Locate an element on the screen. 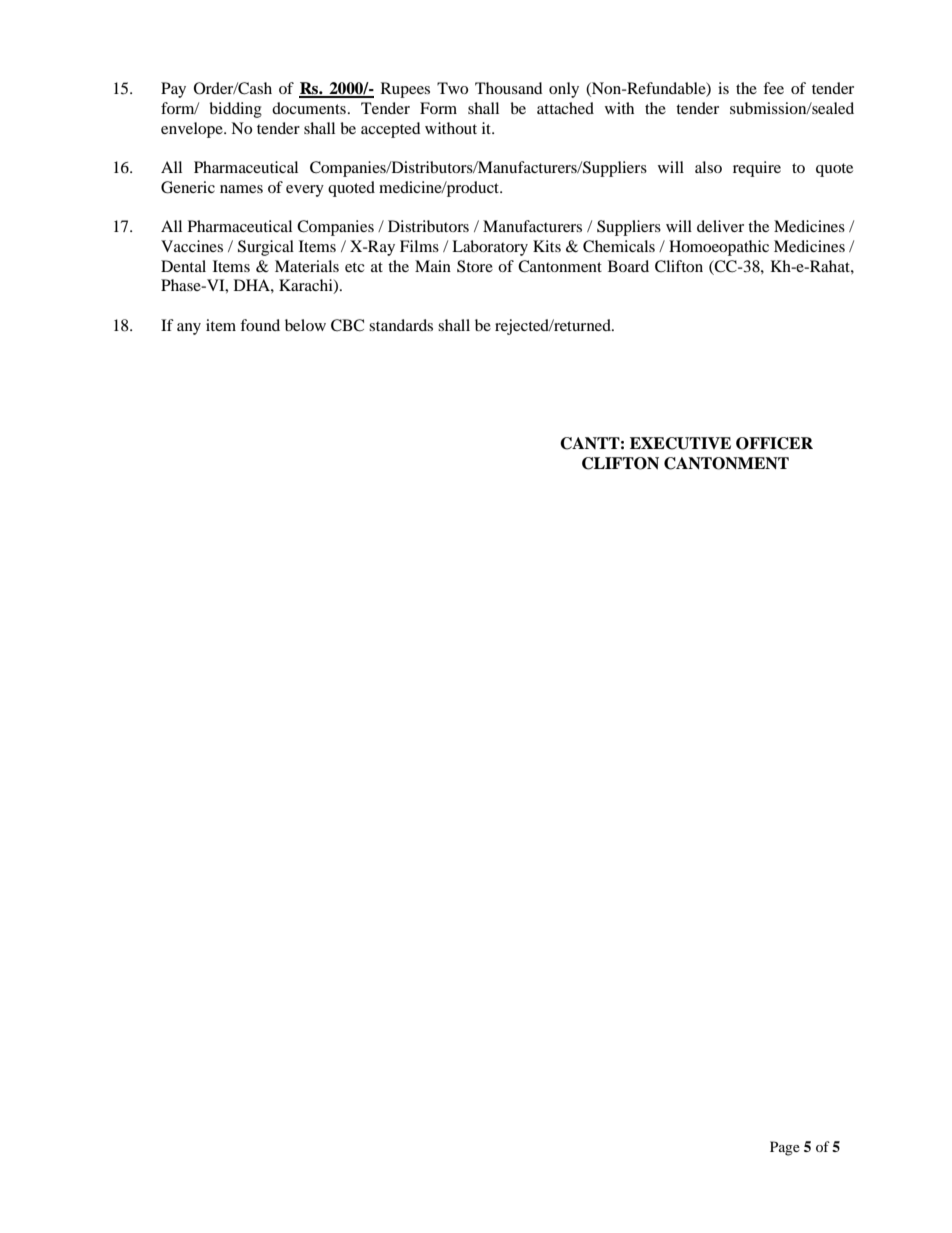  standards is located at coordinates (401, 325).
